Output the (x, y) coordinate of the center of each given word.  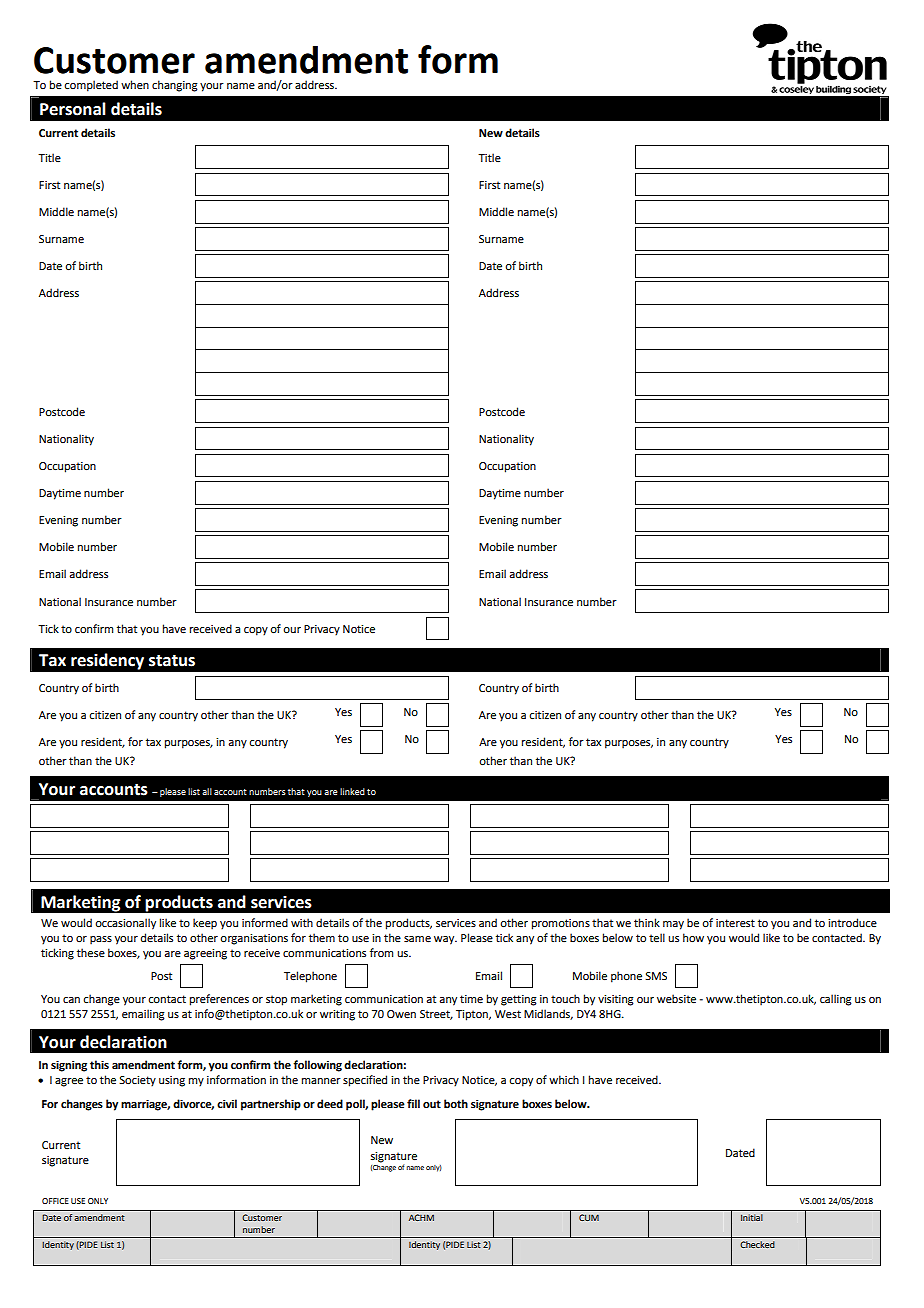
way (445, 940)
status (172, 661)
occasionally (125, 924)
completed (91, 86)
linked (352, 791)
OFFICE (55, 1201)
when (135, 84)
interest (735, 923)
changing (175, 86)
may (673, 925)
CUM (589, 1217)
